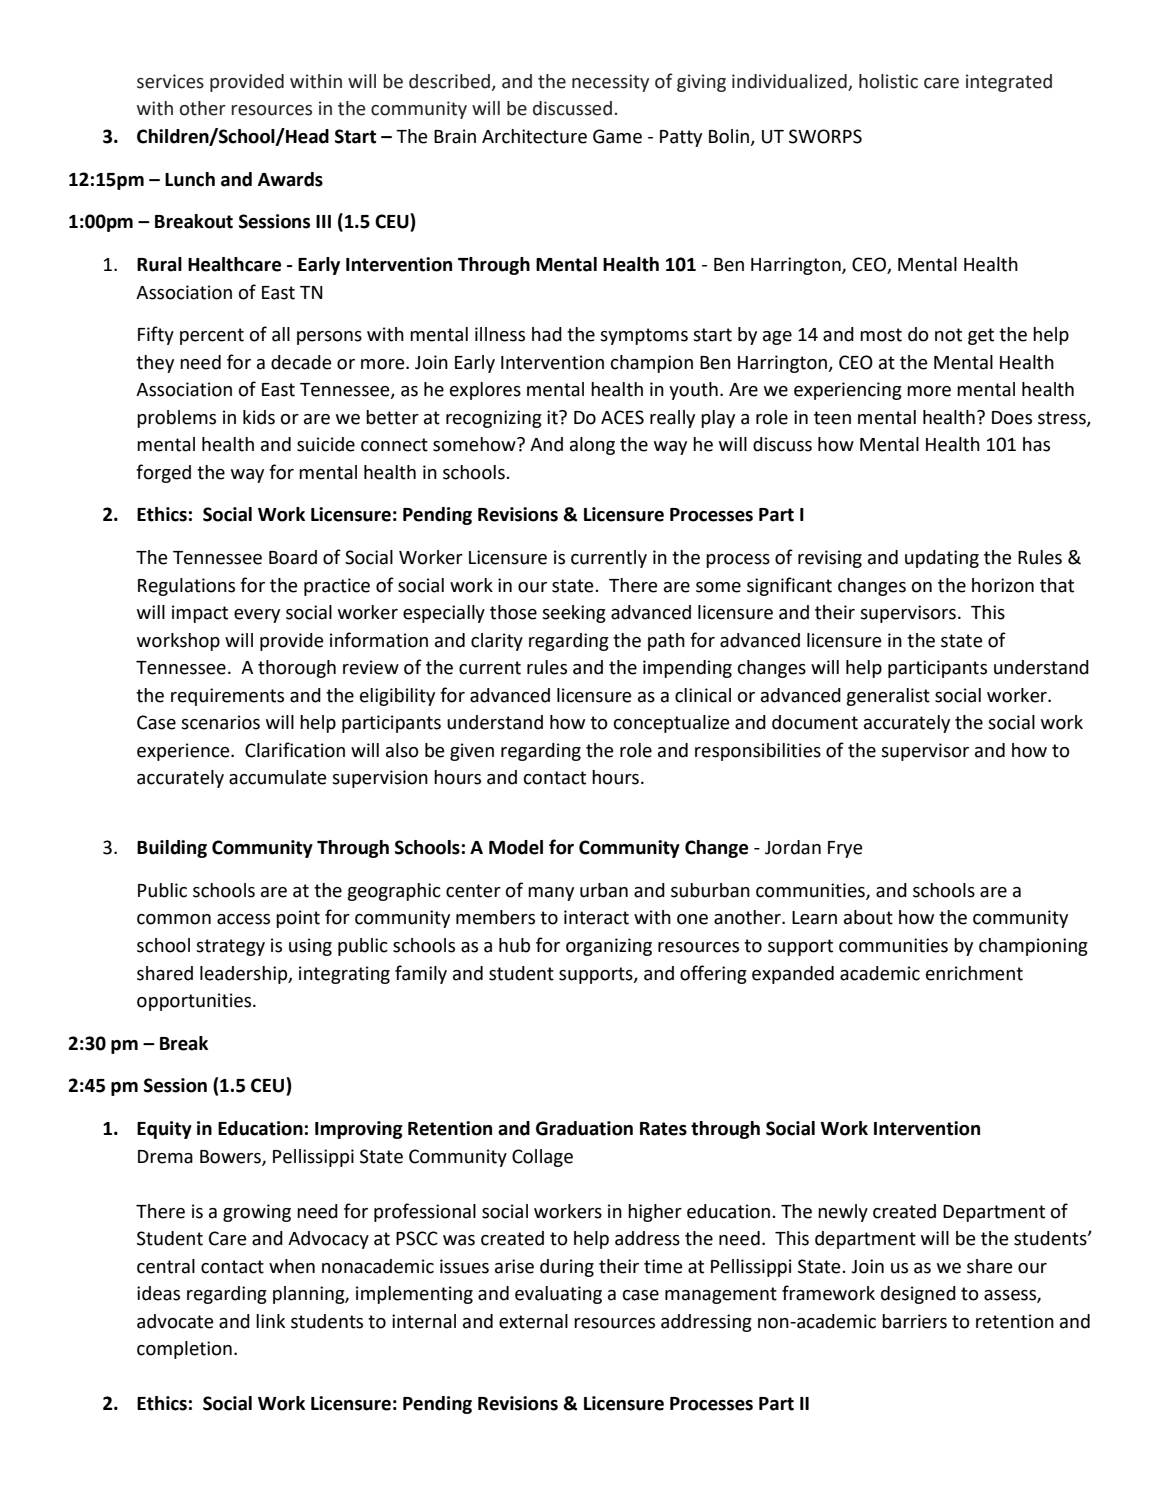  I want to click on link, so click(270, 1321).
